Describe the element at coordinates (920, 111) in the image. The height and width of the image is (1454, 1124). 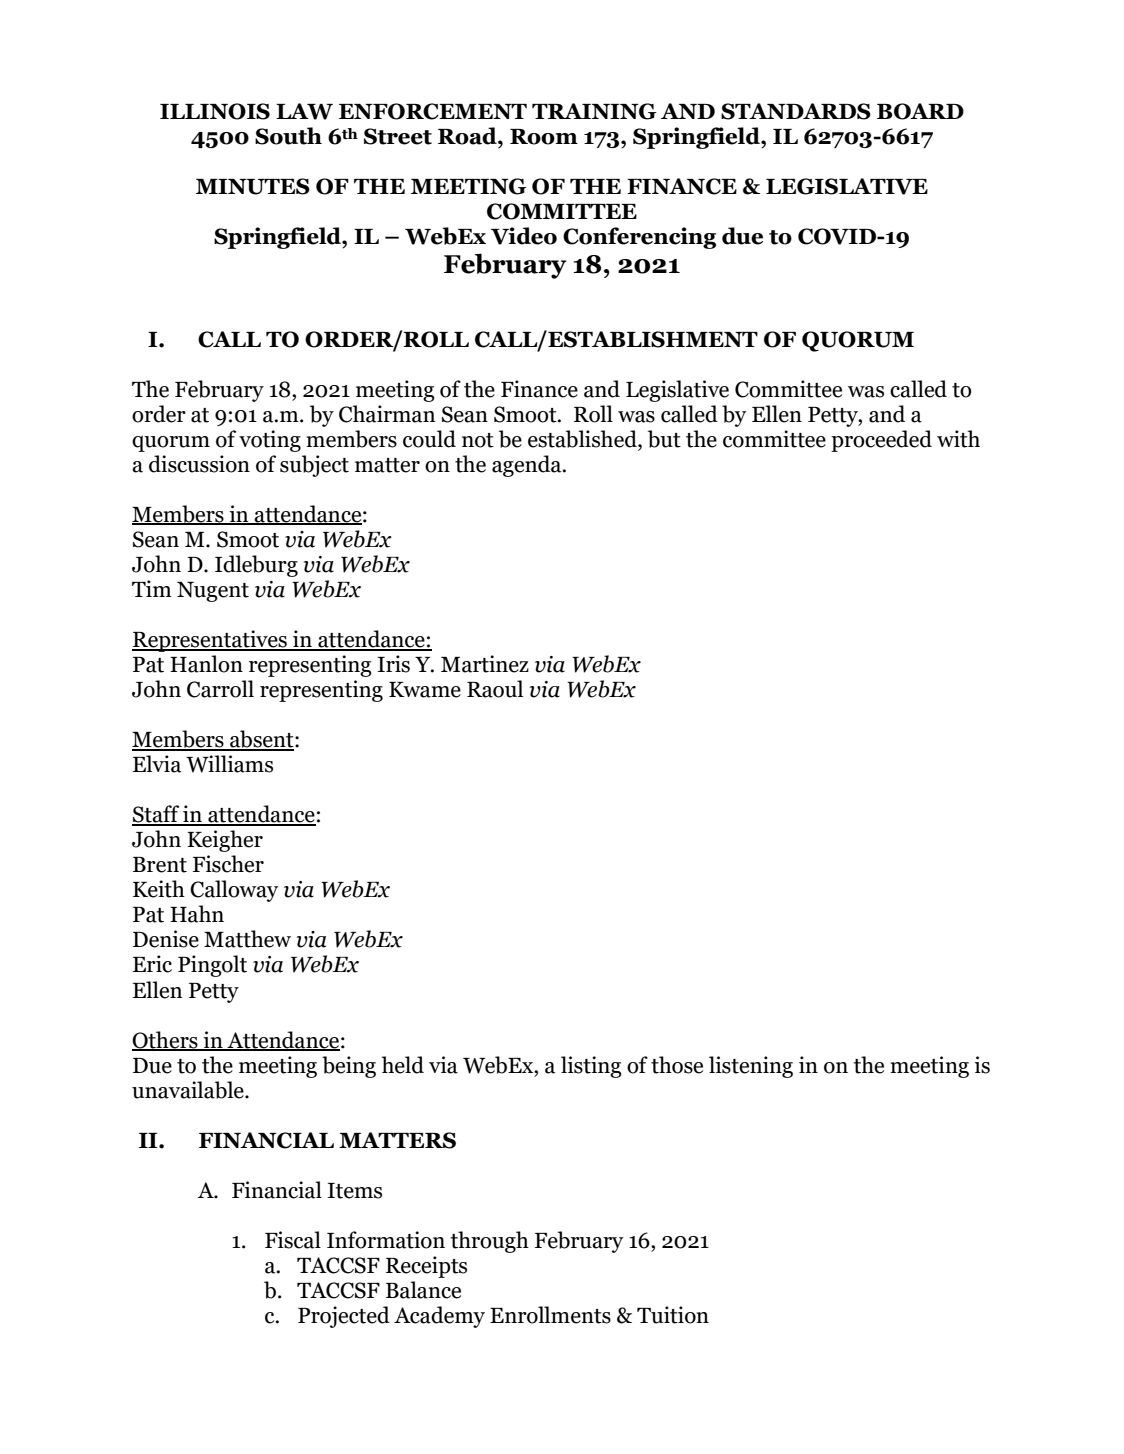
I see `BOARD` at that location.
